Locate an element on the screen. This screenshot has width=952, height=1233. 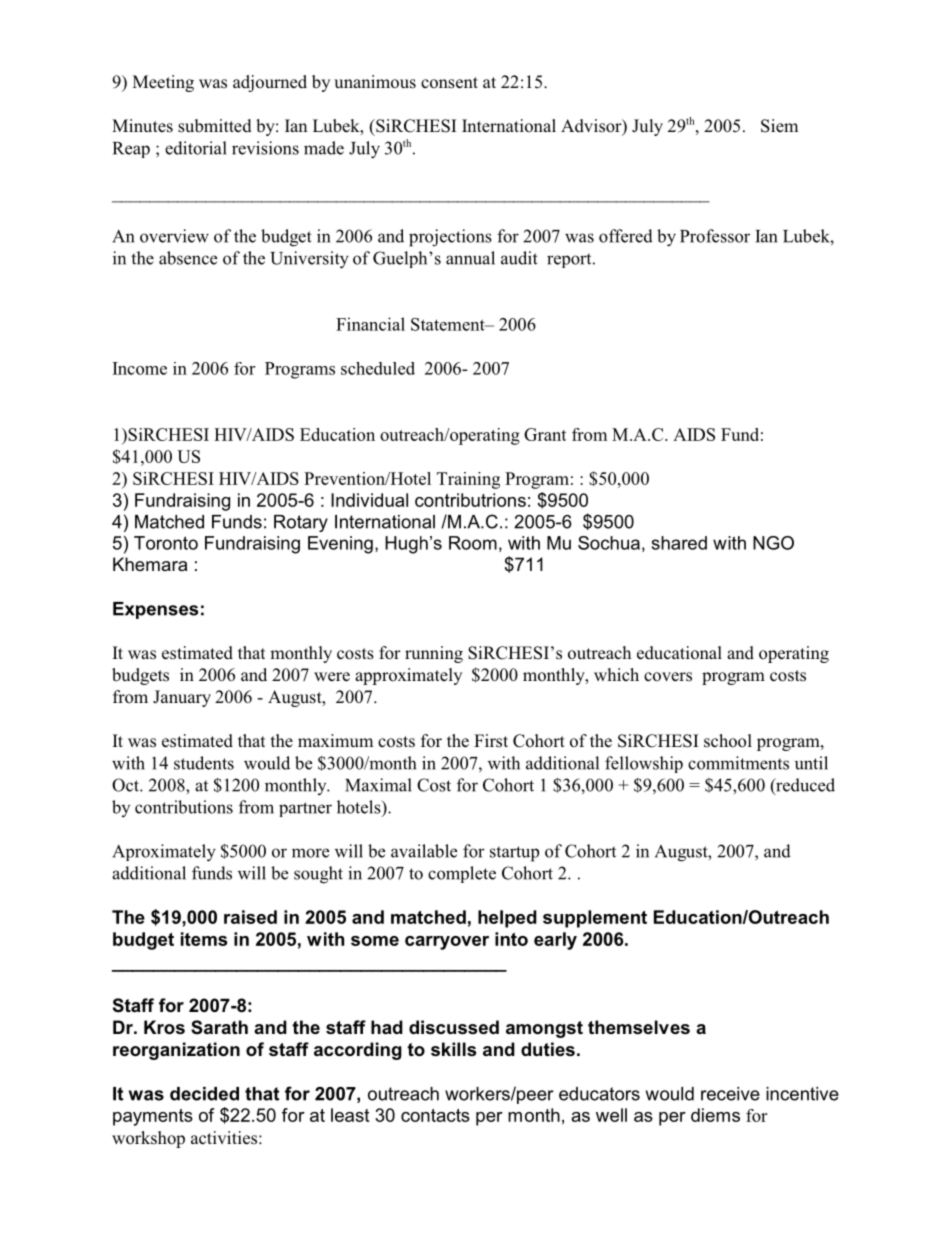
First is located at coordinates (491, 741).
